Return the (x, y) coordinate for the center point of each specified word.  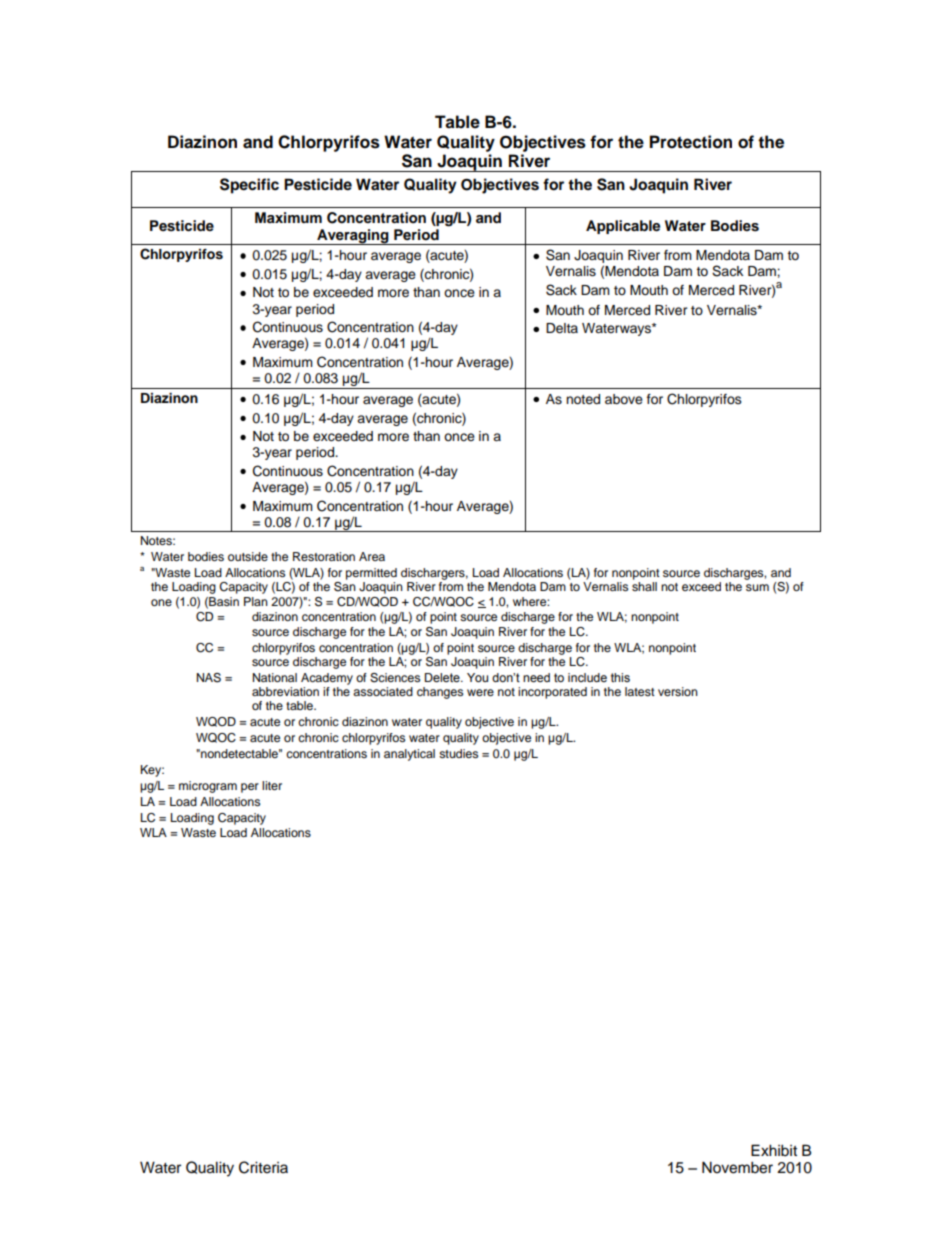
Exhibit (774, 1150)
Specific (249, 186)
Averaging (353, 237)
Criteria (263, 1167)
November (737, 1167)
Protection (691, 142)
